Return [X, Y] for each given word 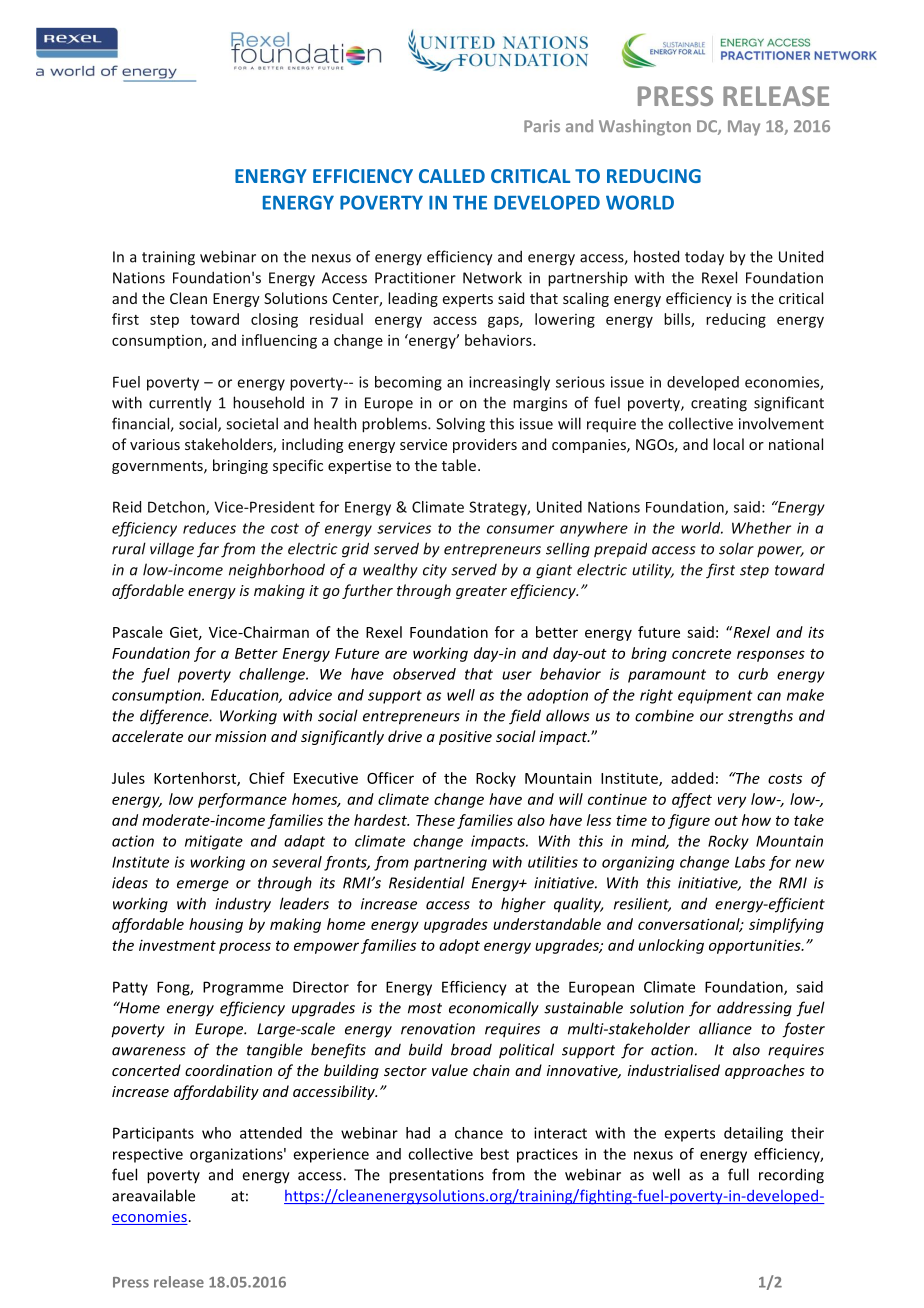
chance [479, 1133]
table [459, 465]
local [728, 444]
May [744, 128]
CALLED [452, 176]
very [732, 802]
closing [274, 320]
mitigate [214, 842]
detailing [753, 1134]
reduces [209, 528]
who [216, 1133]
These [435, 820]
